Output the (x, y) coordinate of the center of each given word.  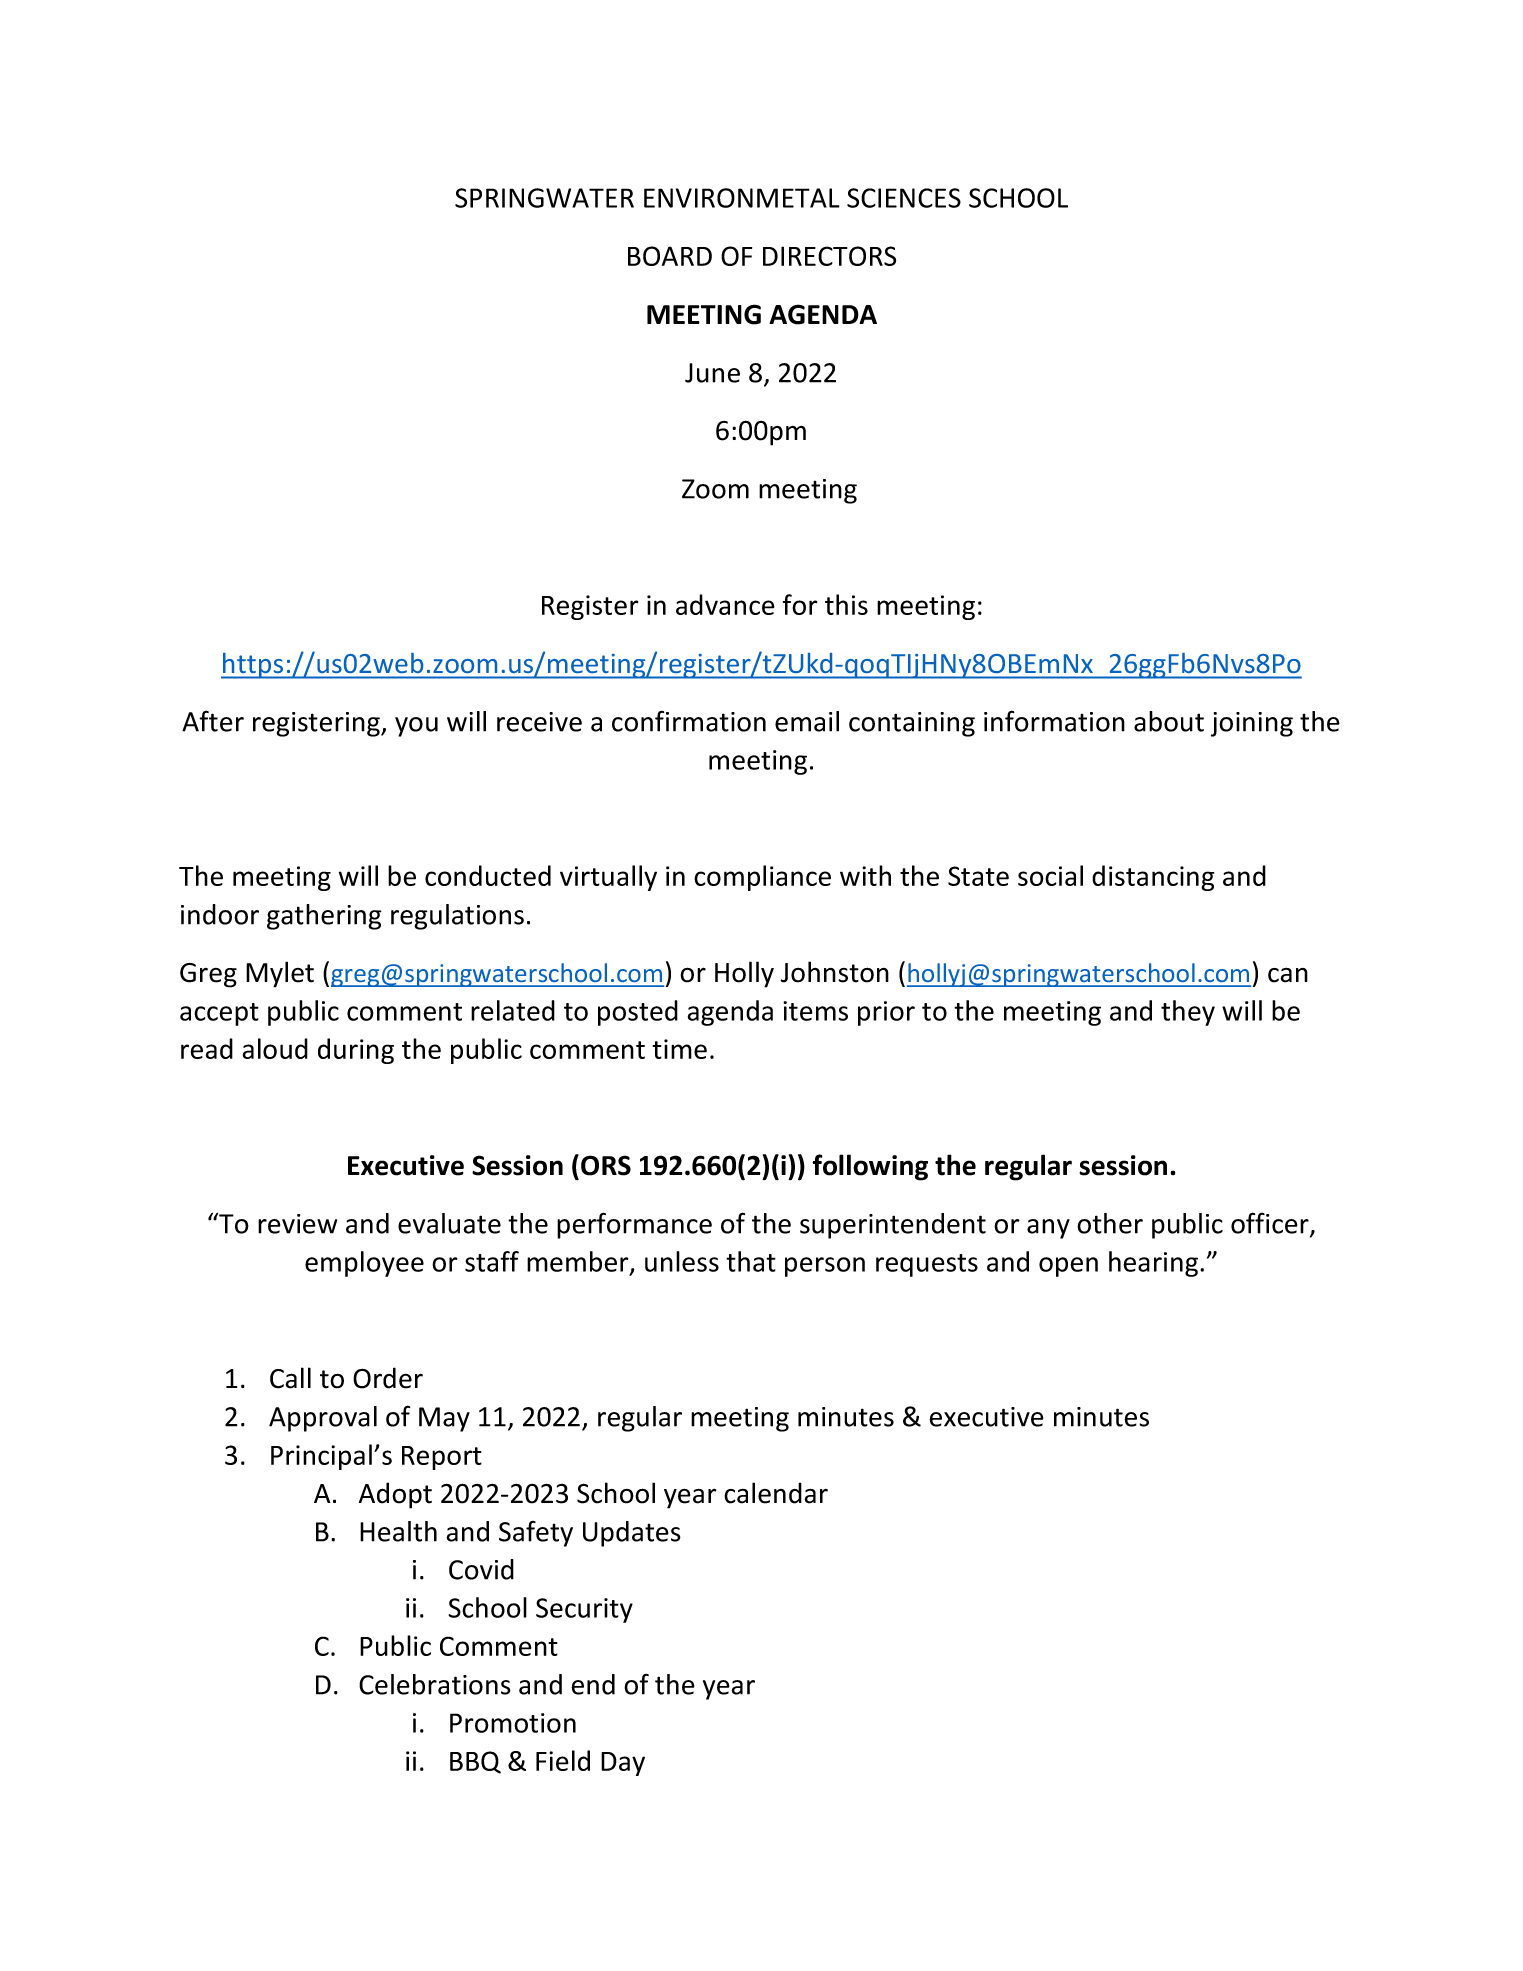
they (1188, 1013)
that (751, 1261)
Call (290, 1378)
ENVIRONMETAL (742, 198)
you (416, 727)
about (1169, 721)
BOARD (670, 256)
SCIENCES (904, 198)
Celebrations (435, 1684)
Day (623, 1764)
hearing (1155, 1264)
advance (725, 604)
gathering (324, 917)
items (815, 1011)
